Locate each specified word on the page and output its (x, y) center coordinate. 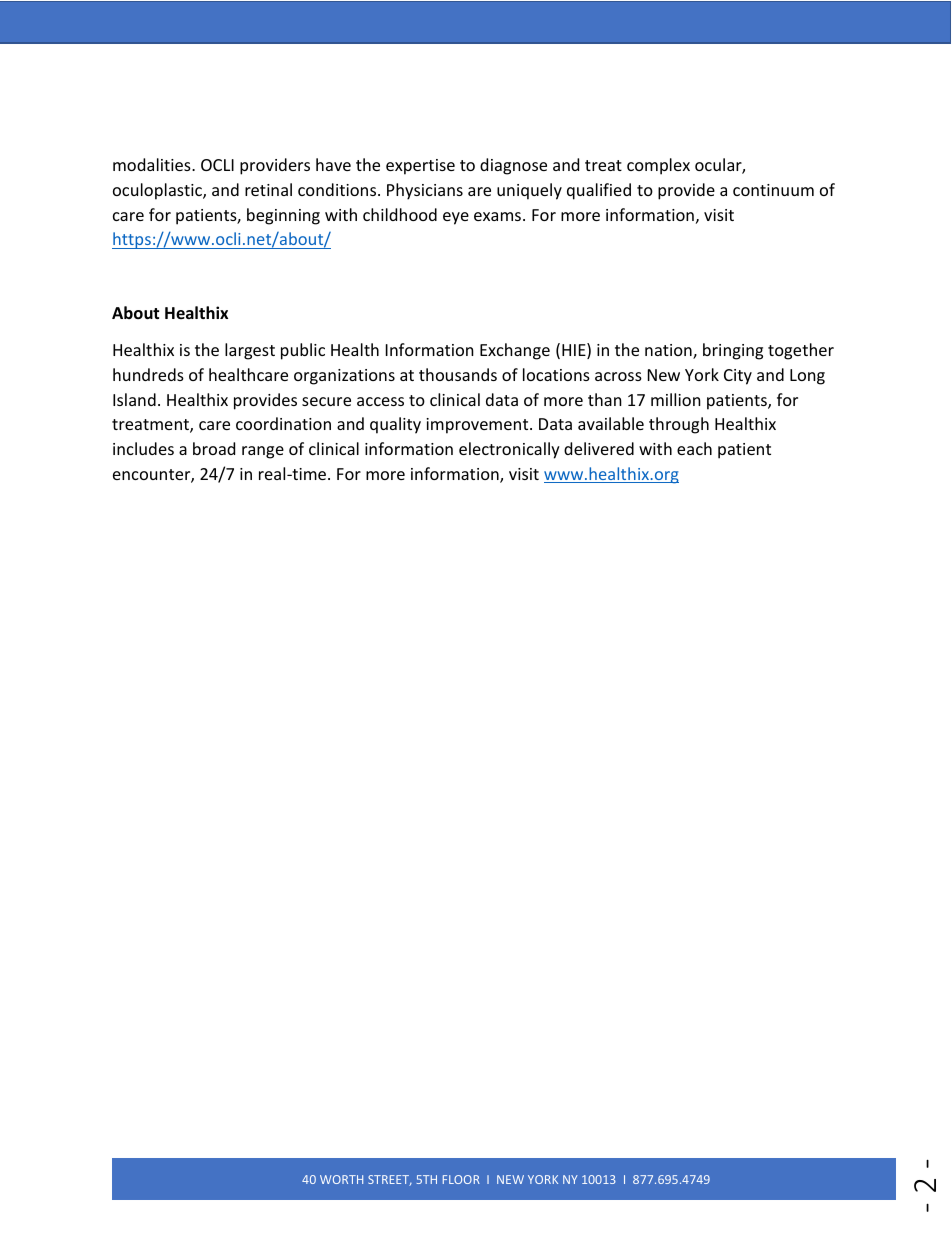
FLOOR (461, 1179)
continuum (773, 190)
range (263, 452)
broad (214, 448)
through (679, 425)
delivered (599, 448)
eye (456, 218)
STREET (389, 1180)
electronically (509, 450)
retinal (268, 189)
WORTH (341, 1179)
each (694, 448)
